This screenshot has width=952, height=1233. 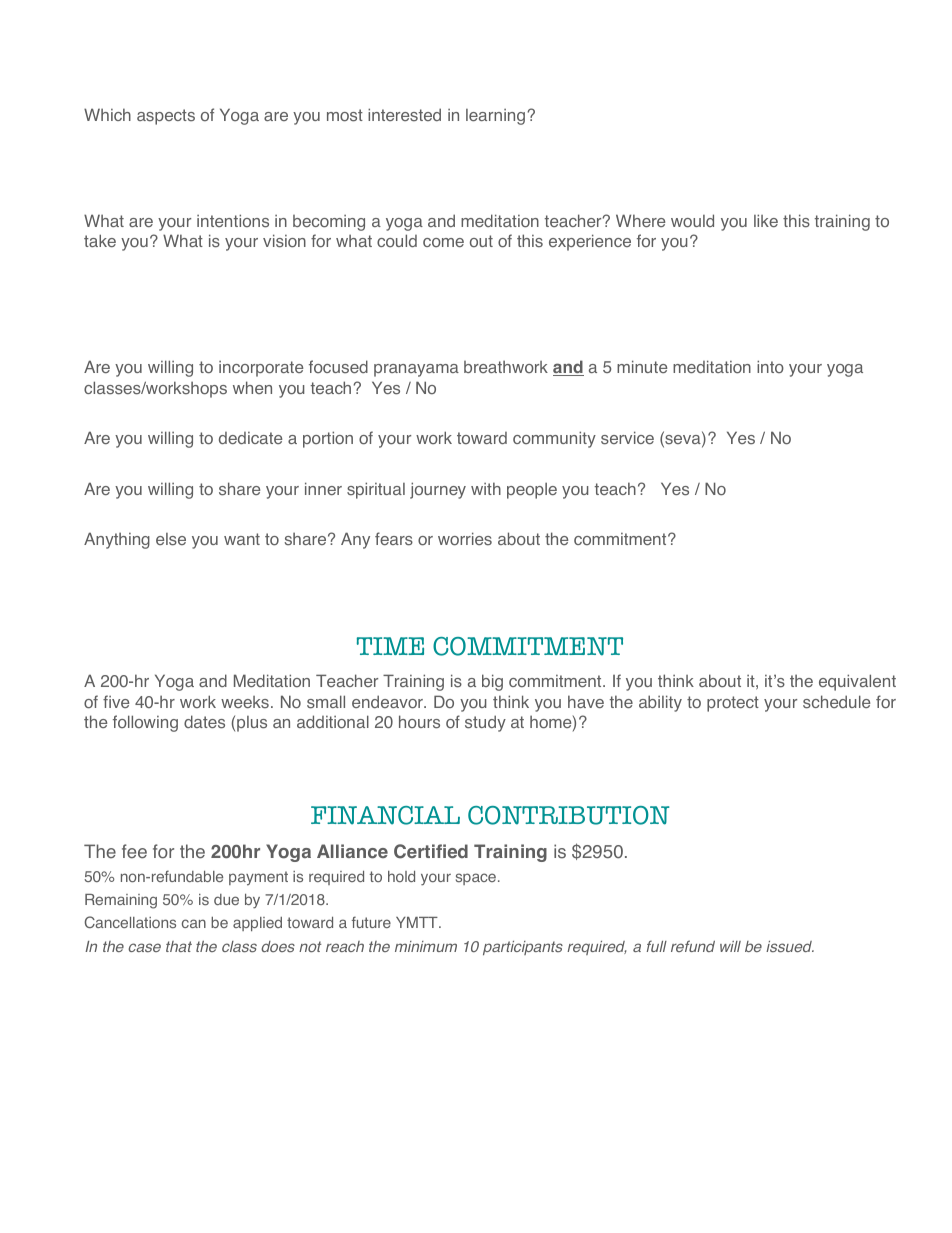 What do you see at coordinates (485, 723) in the screenshot?
I see `study` at bounding box center [485, 723].
